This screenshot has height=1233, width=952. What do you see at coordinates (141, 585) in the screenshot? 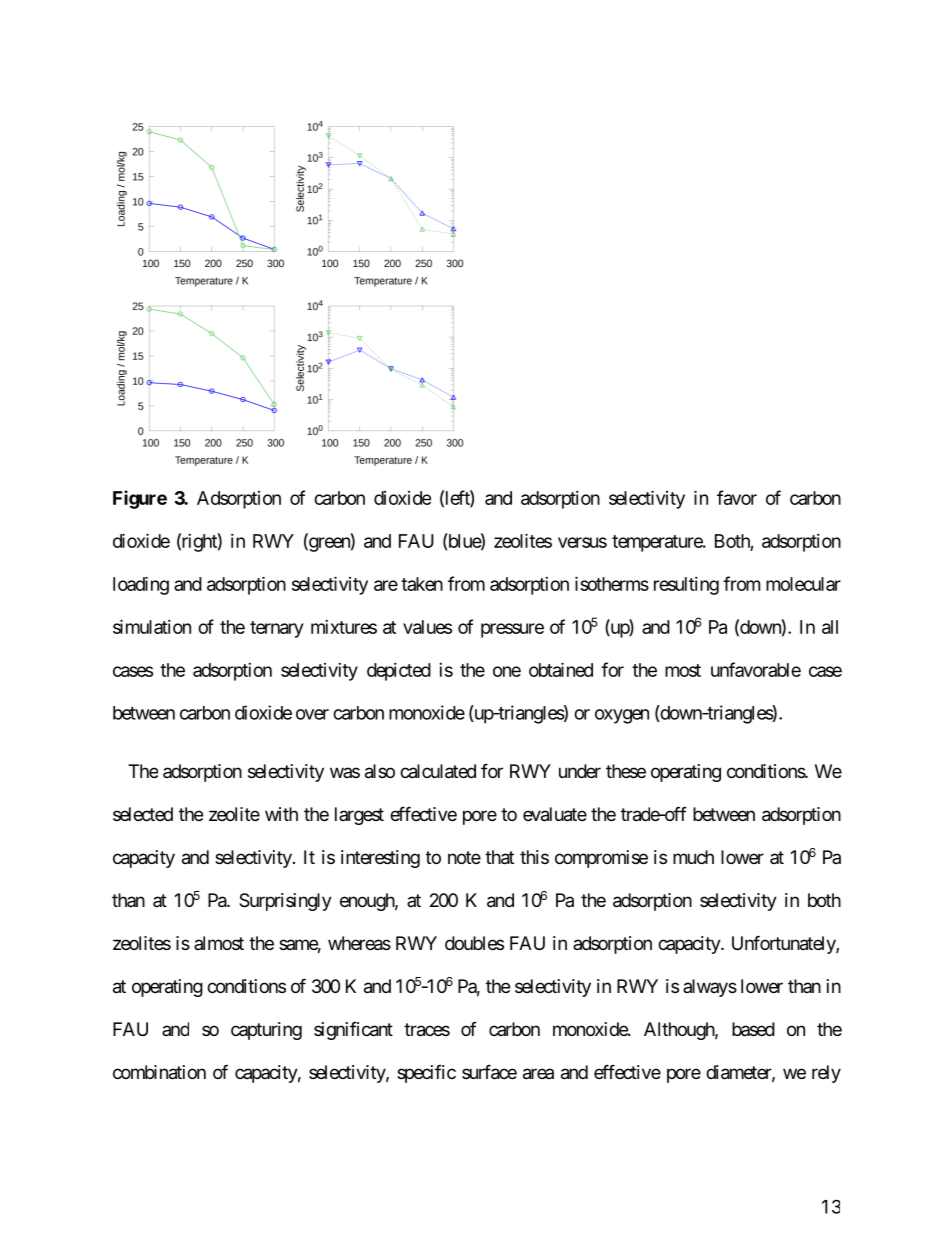
I see `loading` at bounding box center [141, 585].
